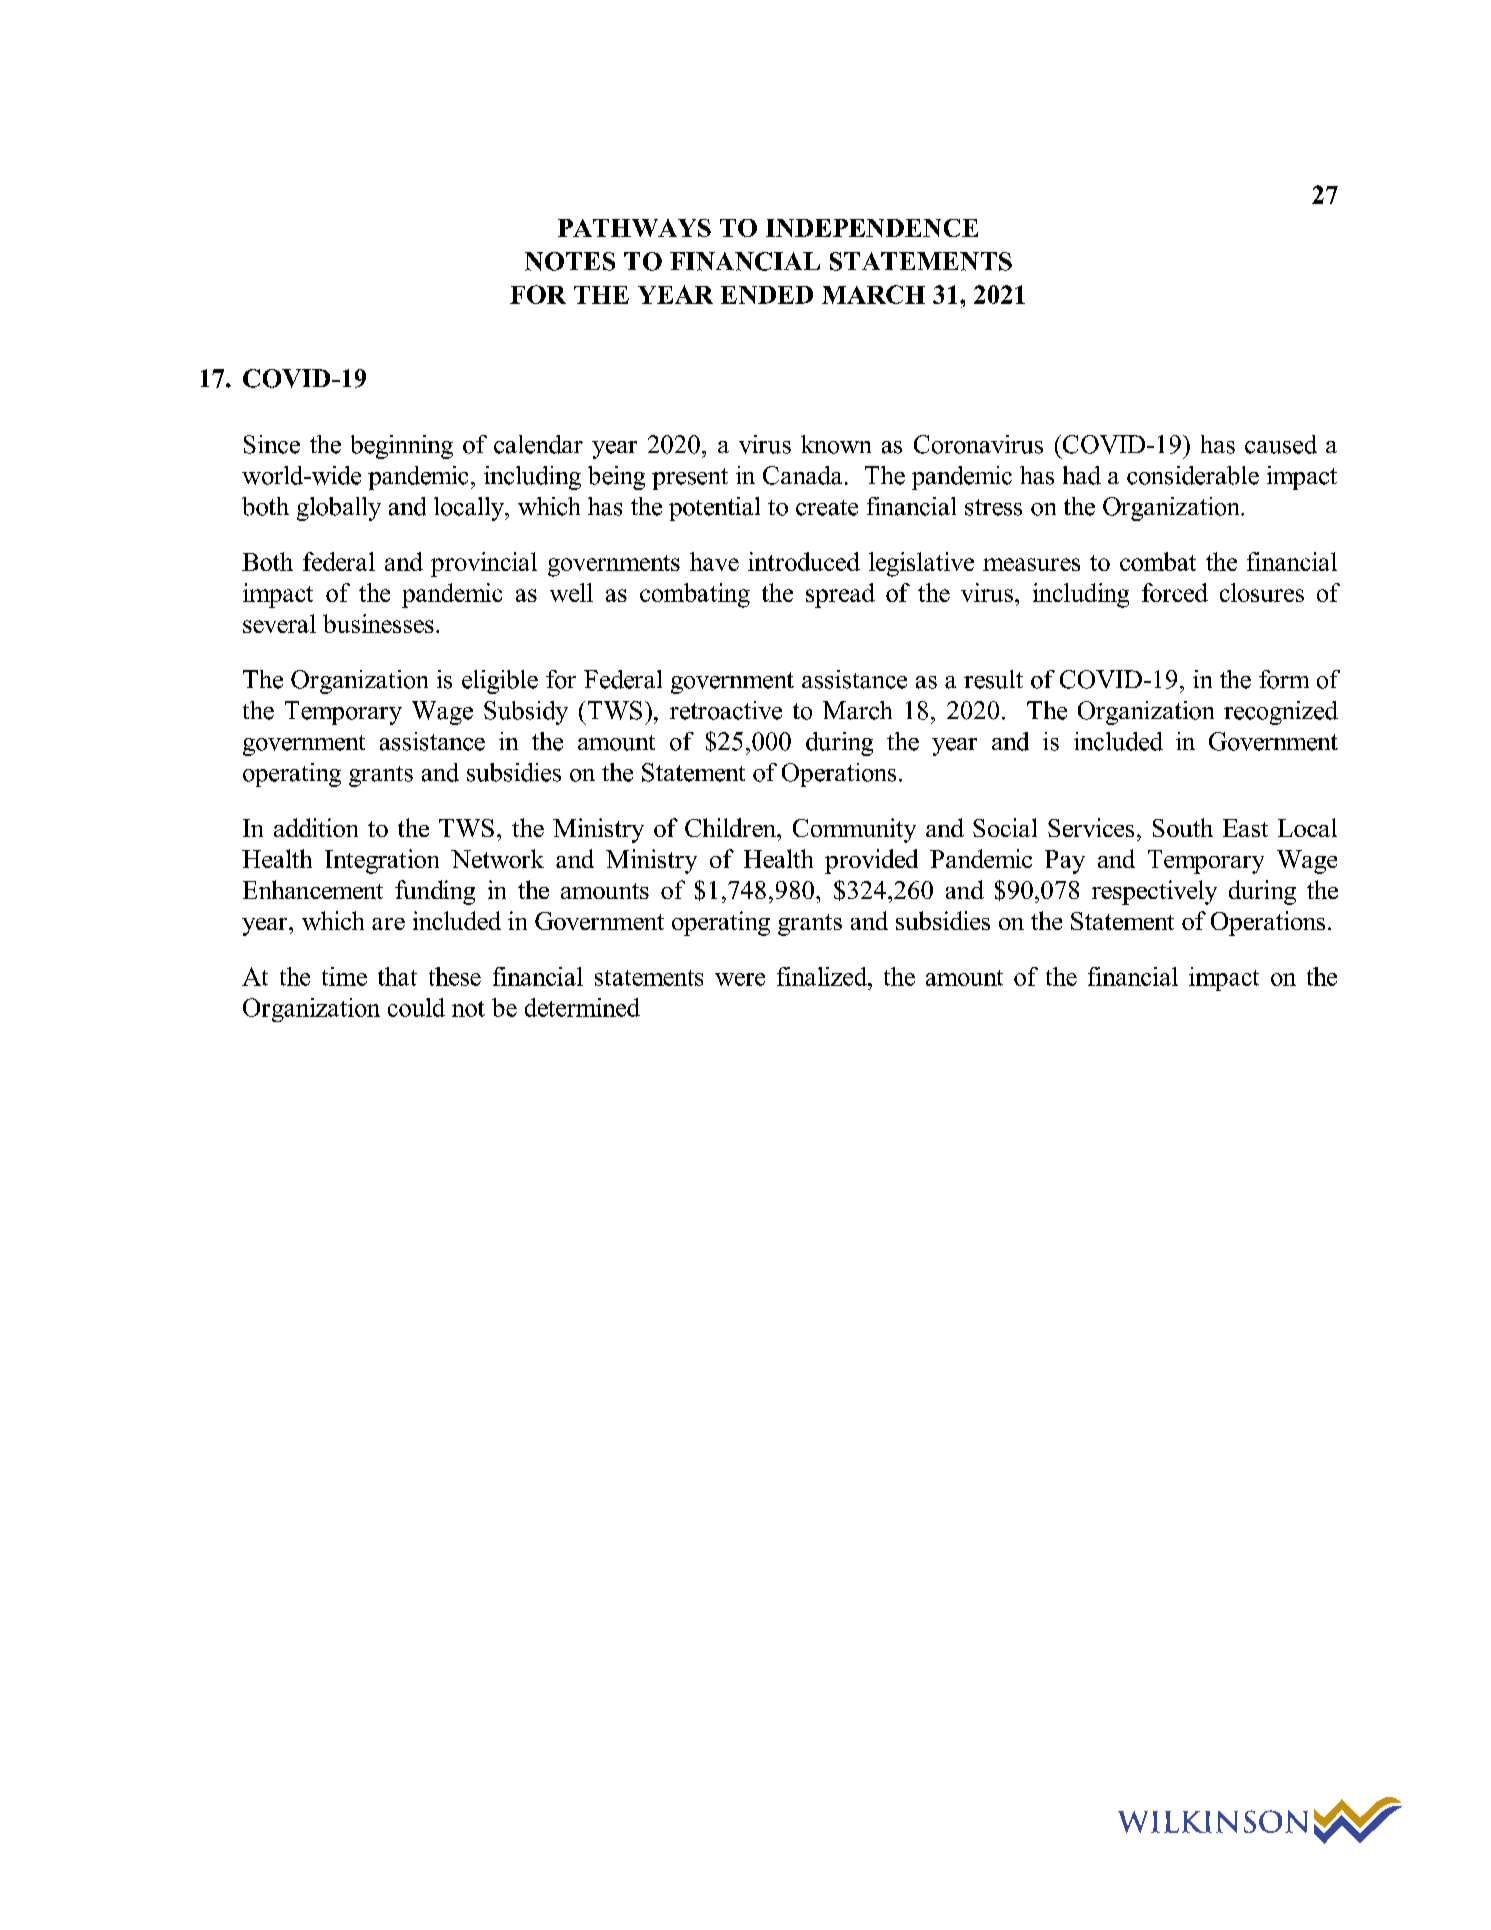  Describe the element at coordinates (1175, 592) in the screenshot. I see `forced` at that location.
